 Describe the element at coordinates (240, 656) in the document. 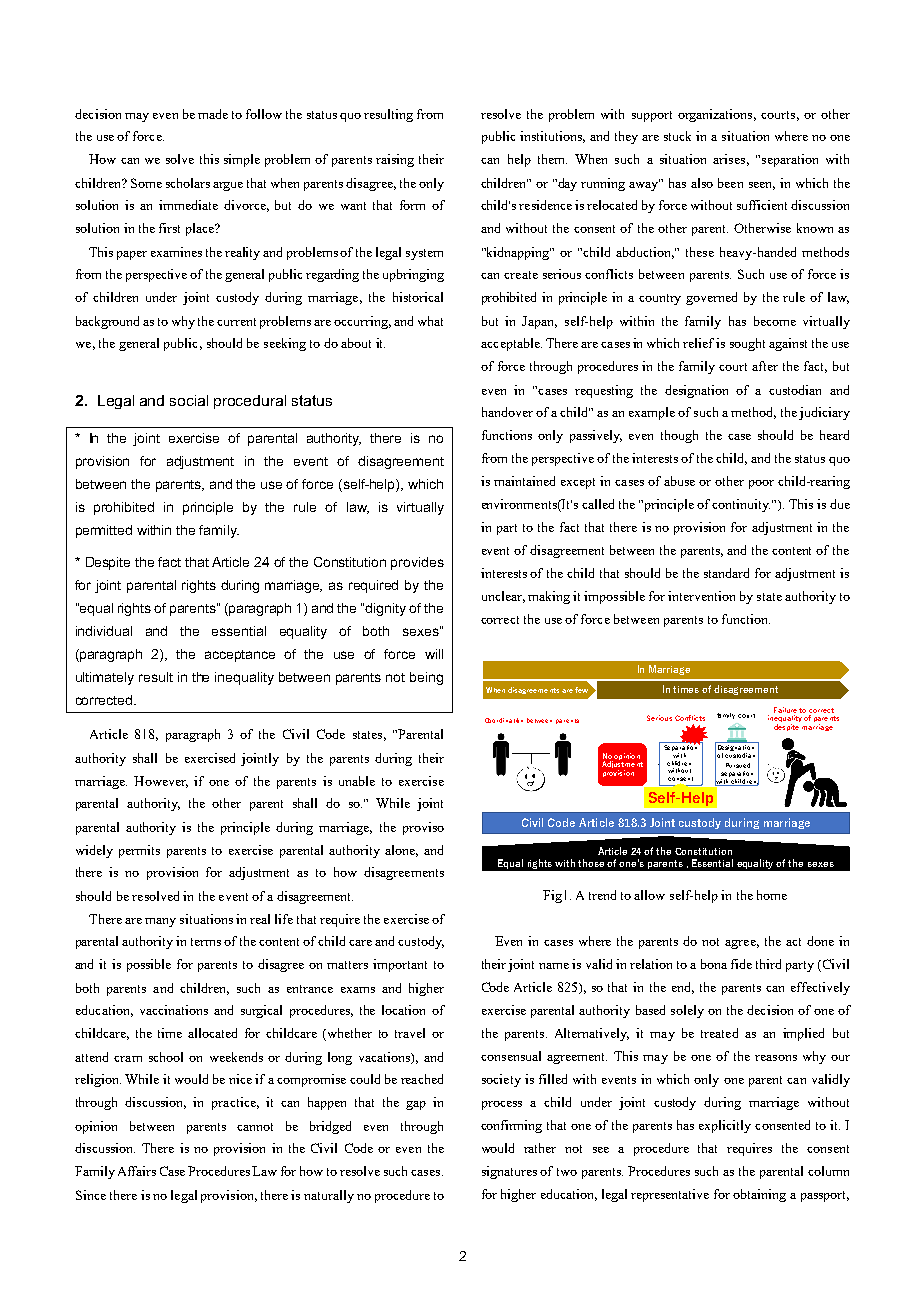

I see `acceptance` at that location.
